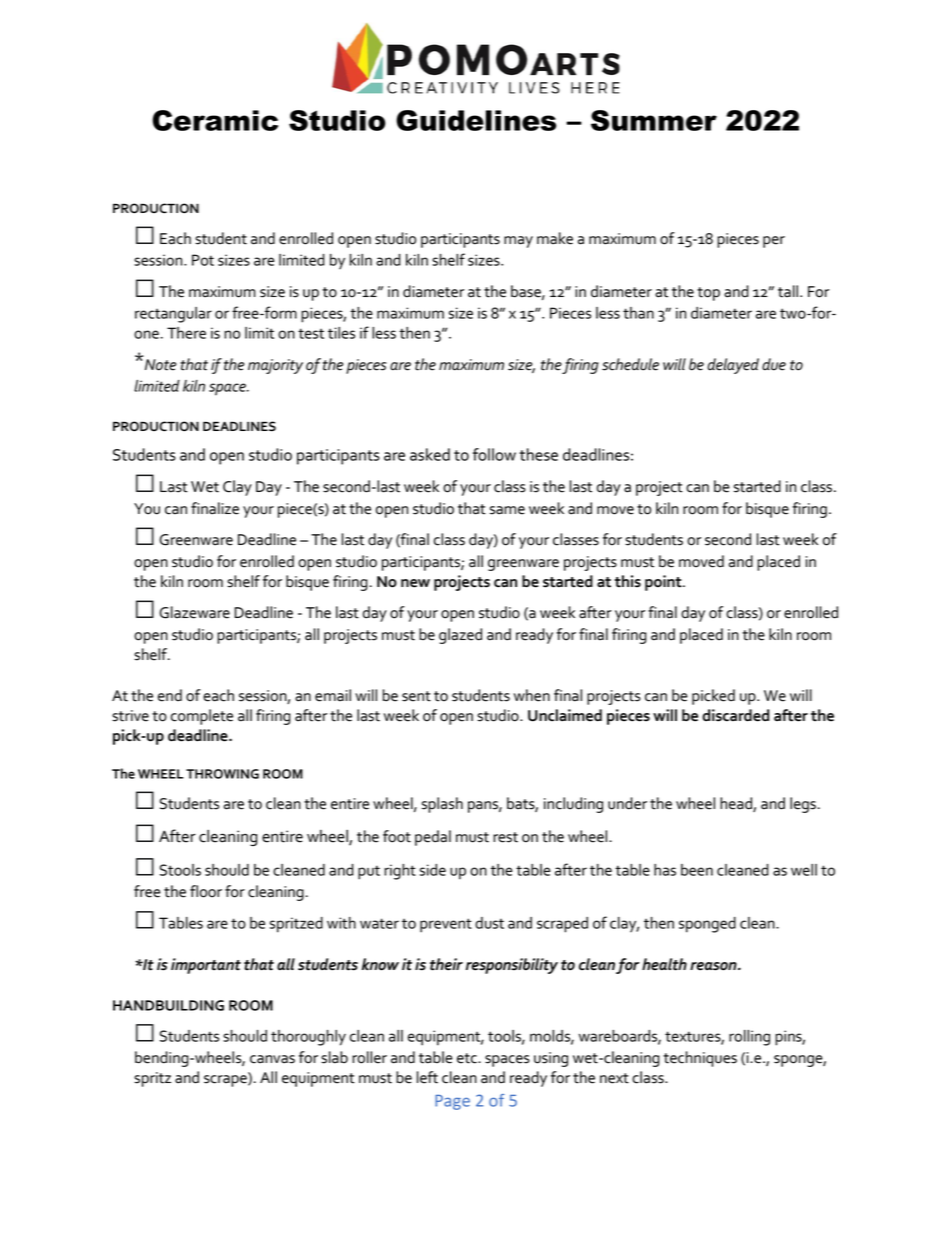 This screenshot has height=1233, width=952. Describe the element at coordinates (494, 454) in the screenshot. I see `follow` at that location.
